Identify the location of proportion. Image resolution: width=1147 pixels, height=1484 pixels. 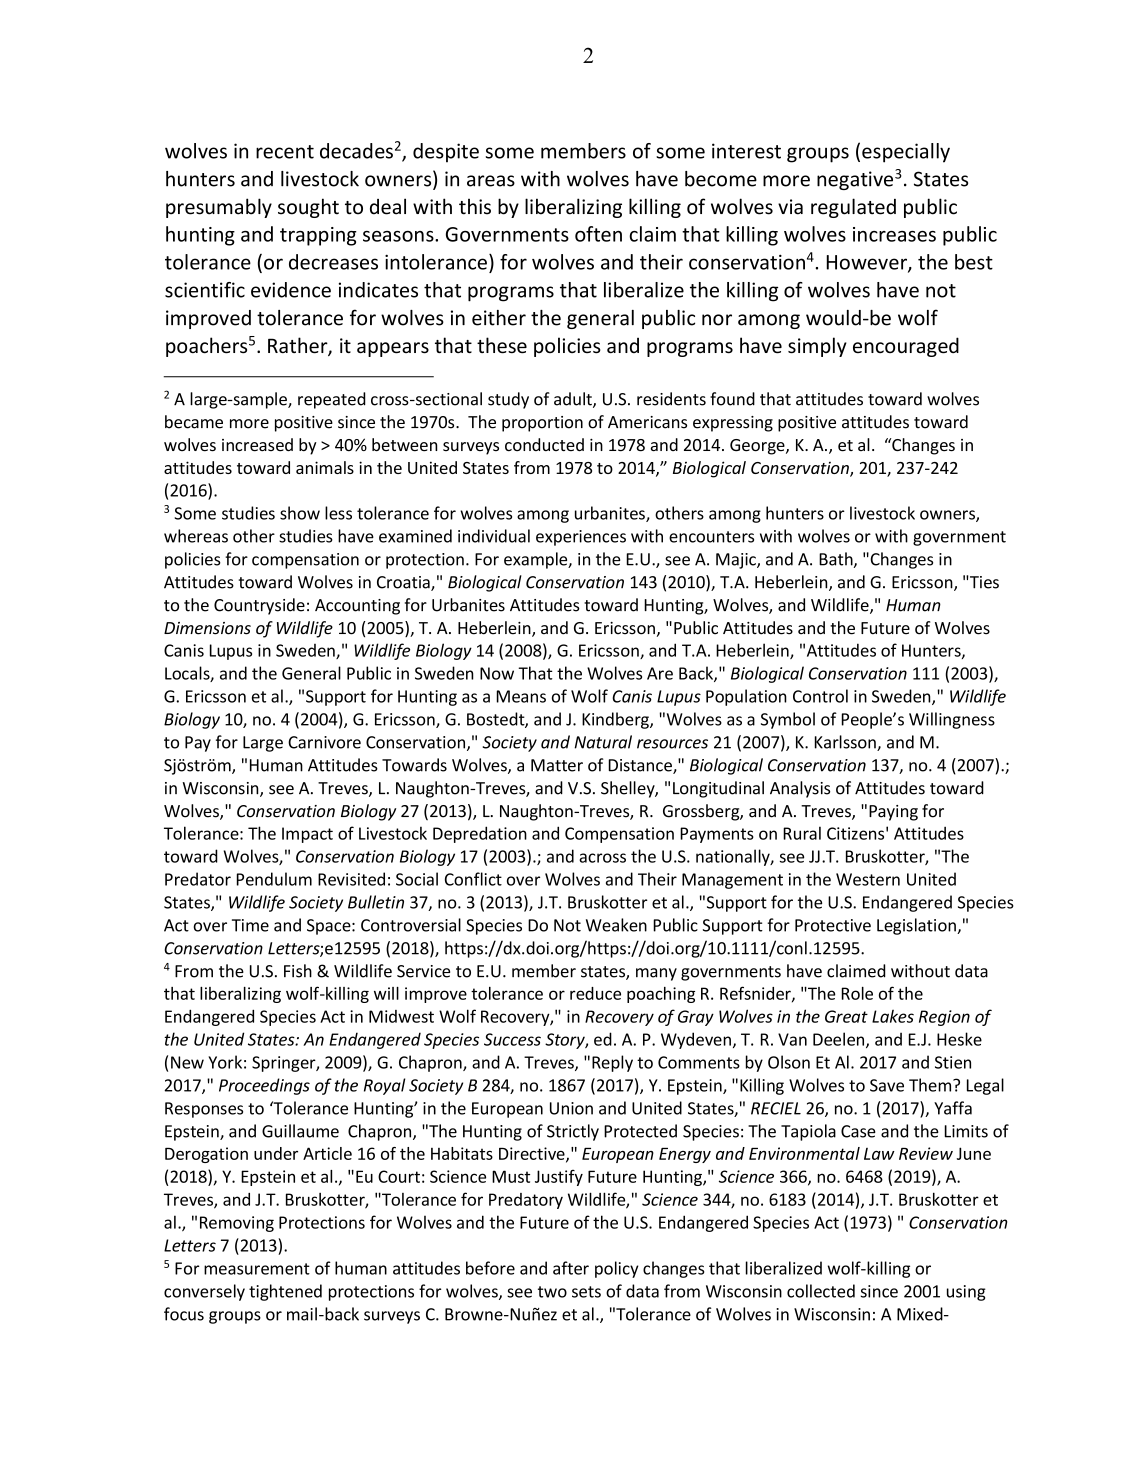
(542, 424).
